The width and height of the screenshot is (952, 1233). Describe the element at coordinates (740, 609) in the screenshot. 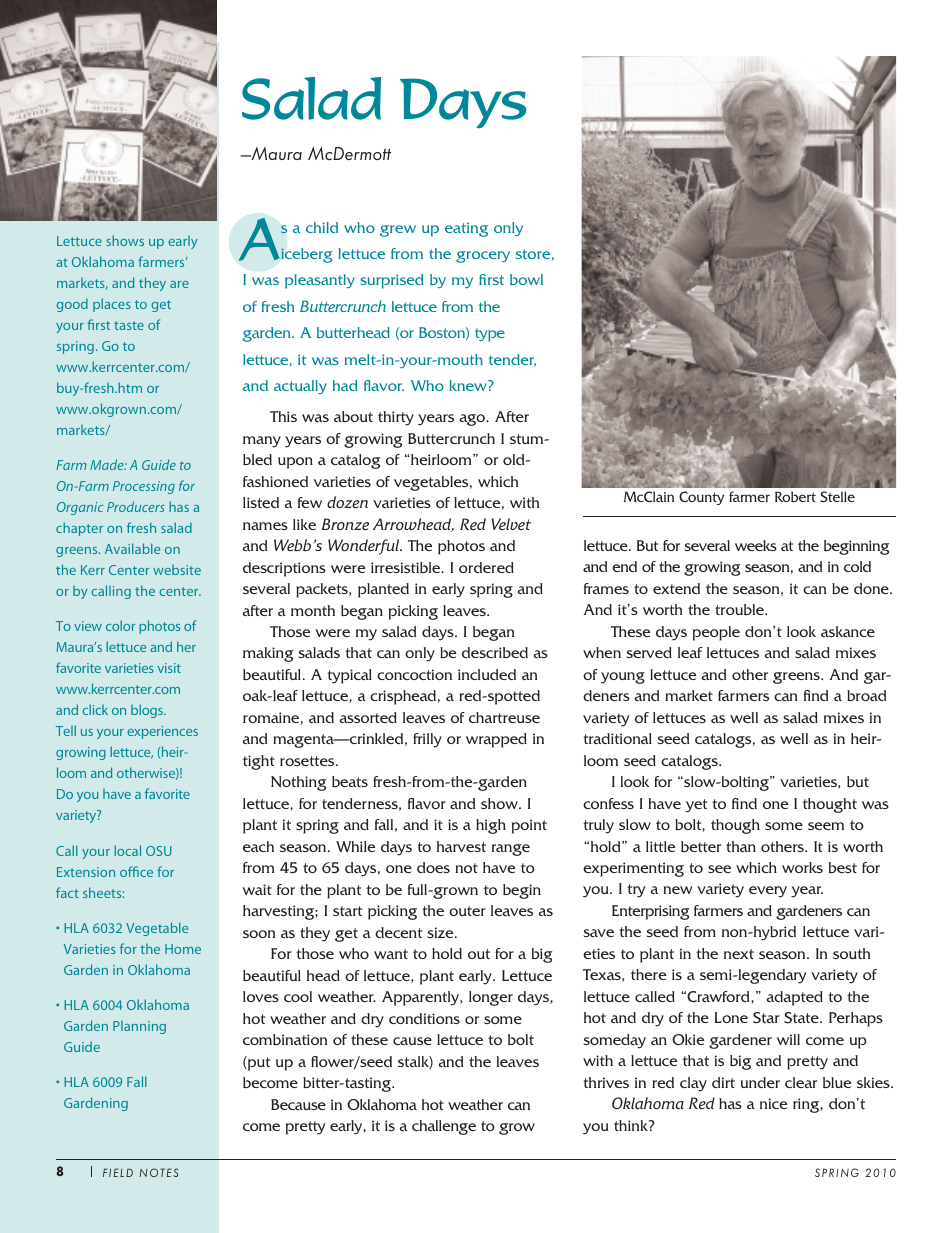

I see `trouble` at that location.
